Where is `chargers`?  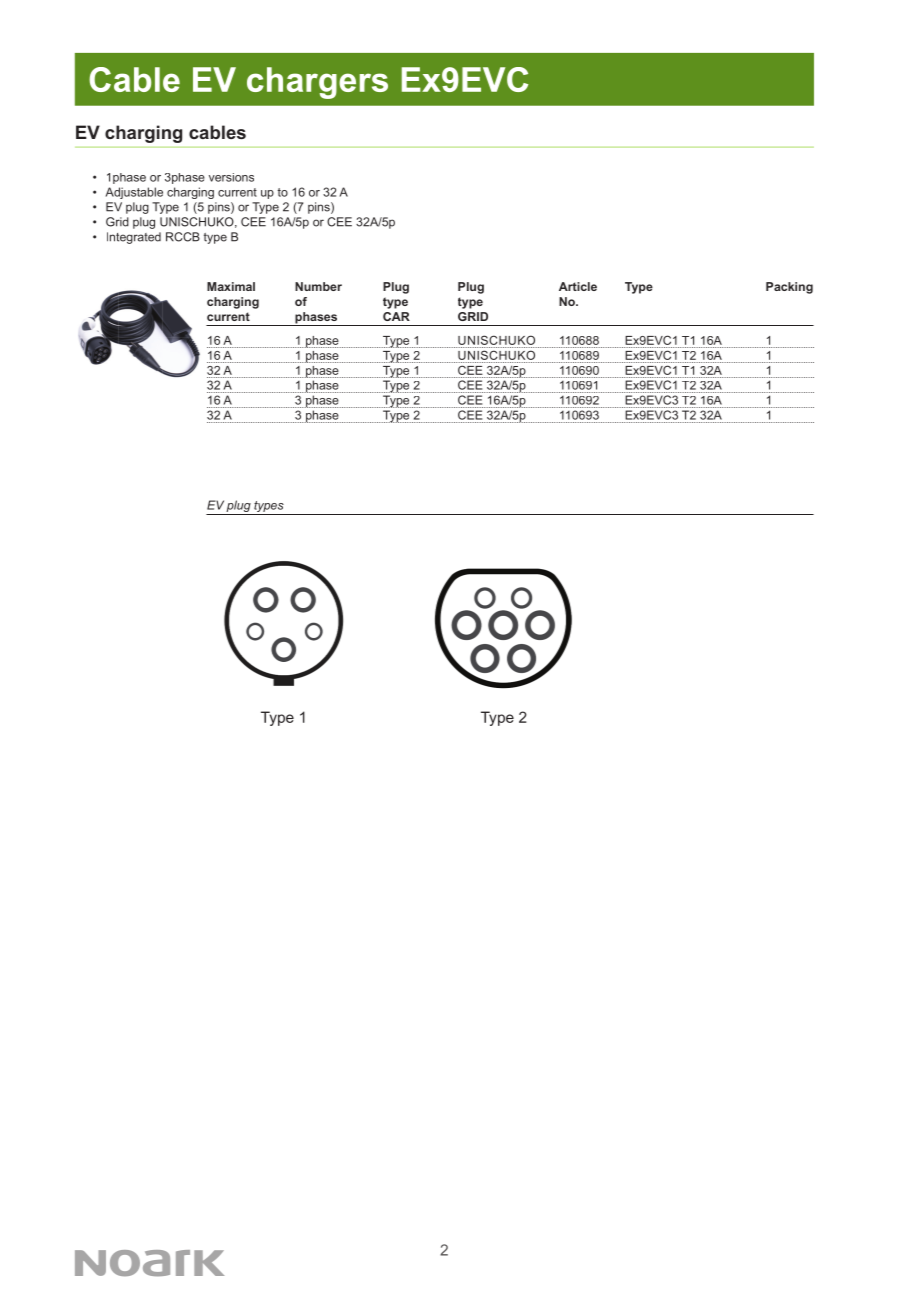
chargers is located at coordinates (317, 83).
